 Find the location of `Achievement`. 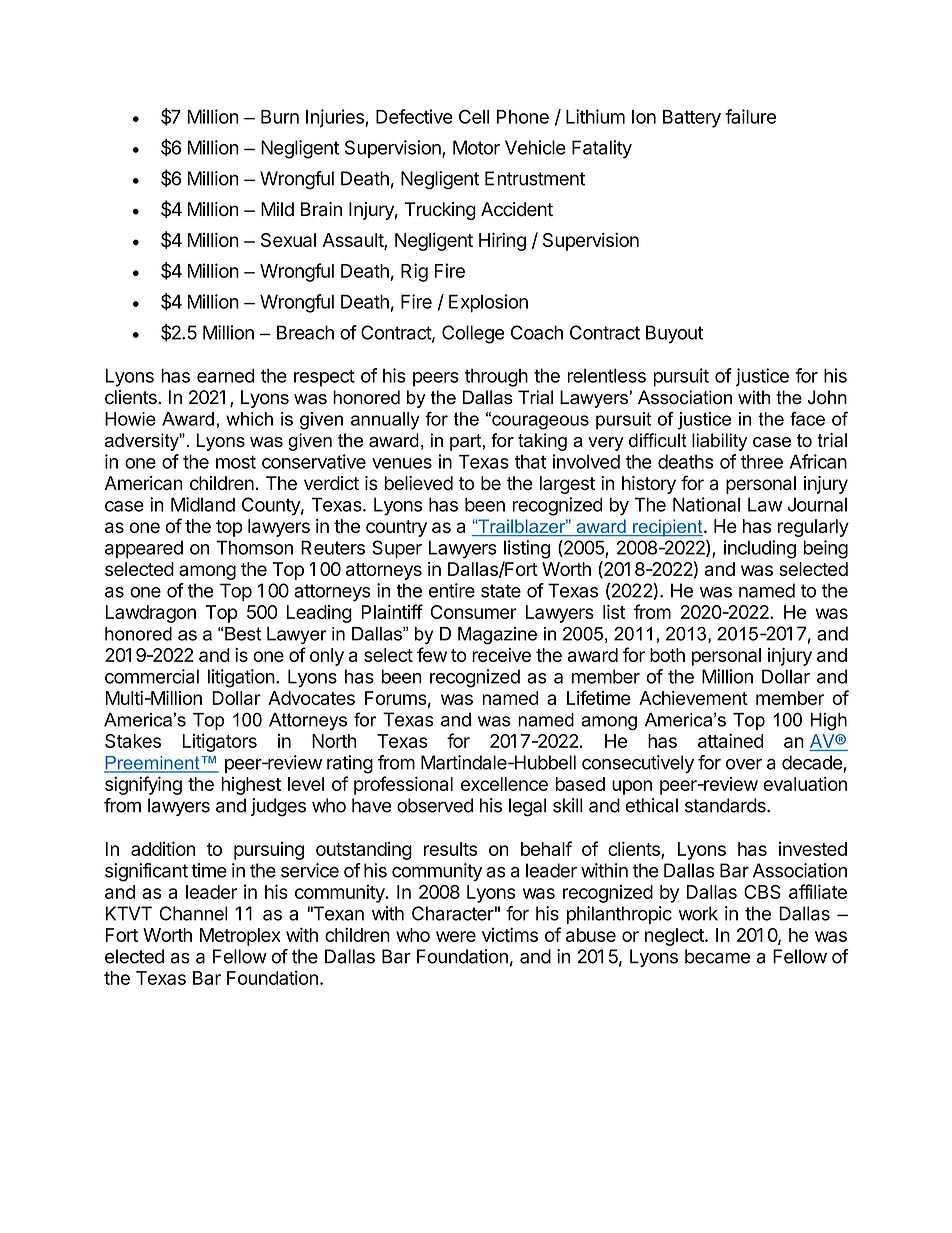

Achievement is located at coordinates (693, 698).
